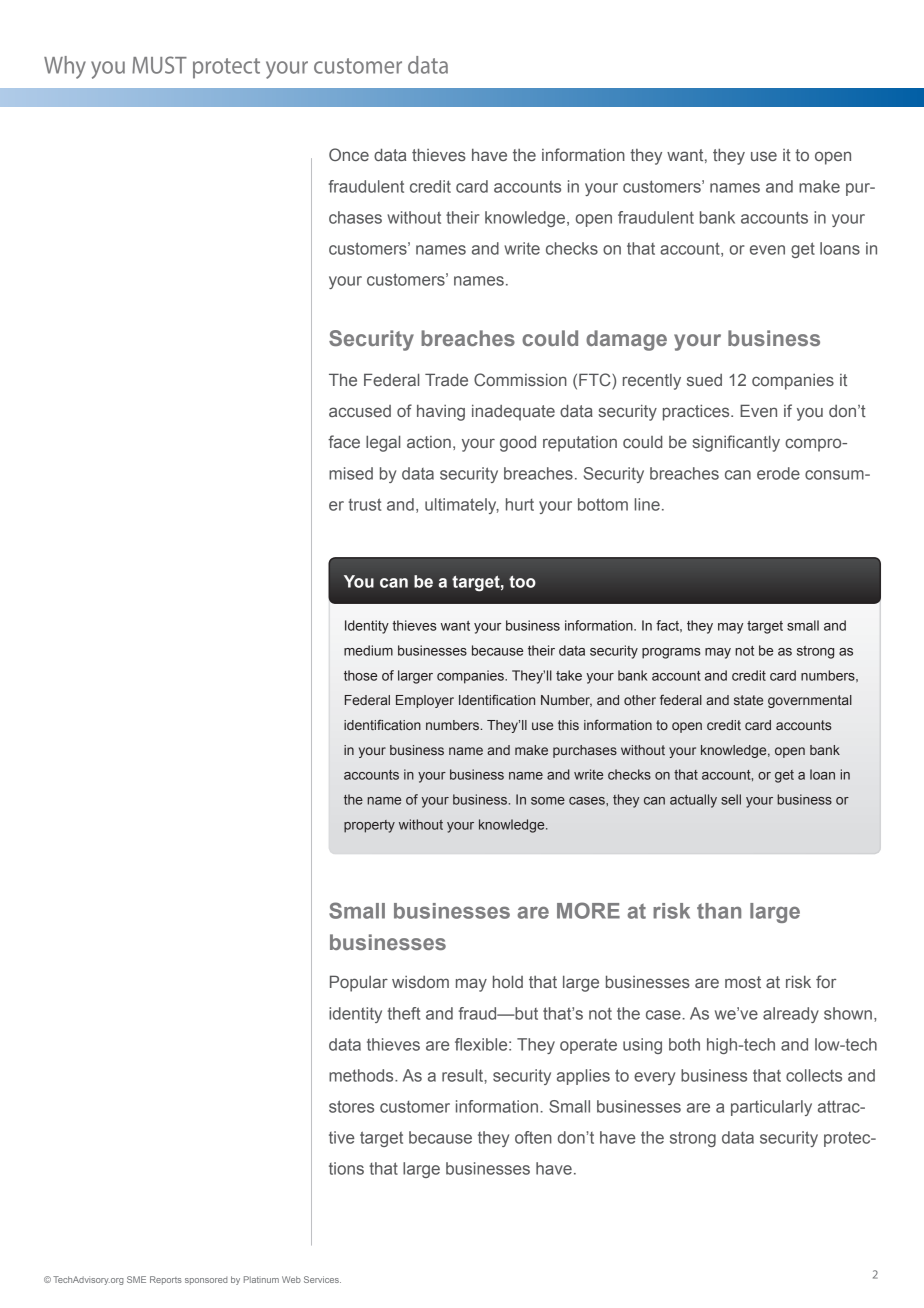 The image size is (924, 1308). Describe the element at coordinates (322, 1279) in the screenshot. I see `Services` at that location.
